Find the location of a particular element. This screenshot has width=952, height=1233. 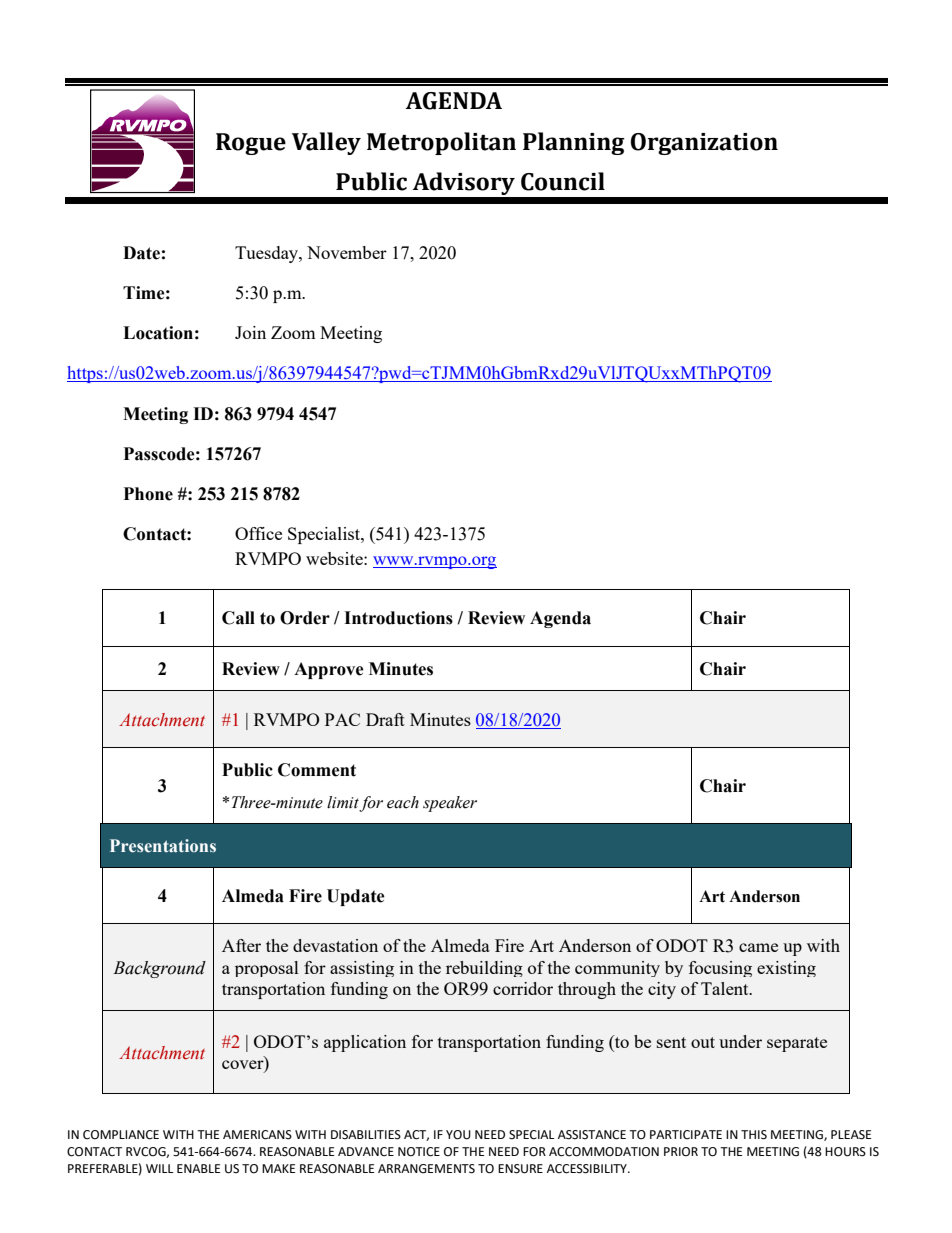

Introductions is located at coordinates (398, 618).
